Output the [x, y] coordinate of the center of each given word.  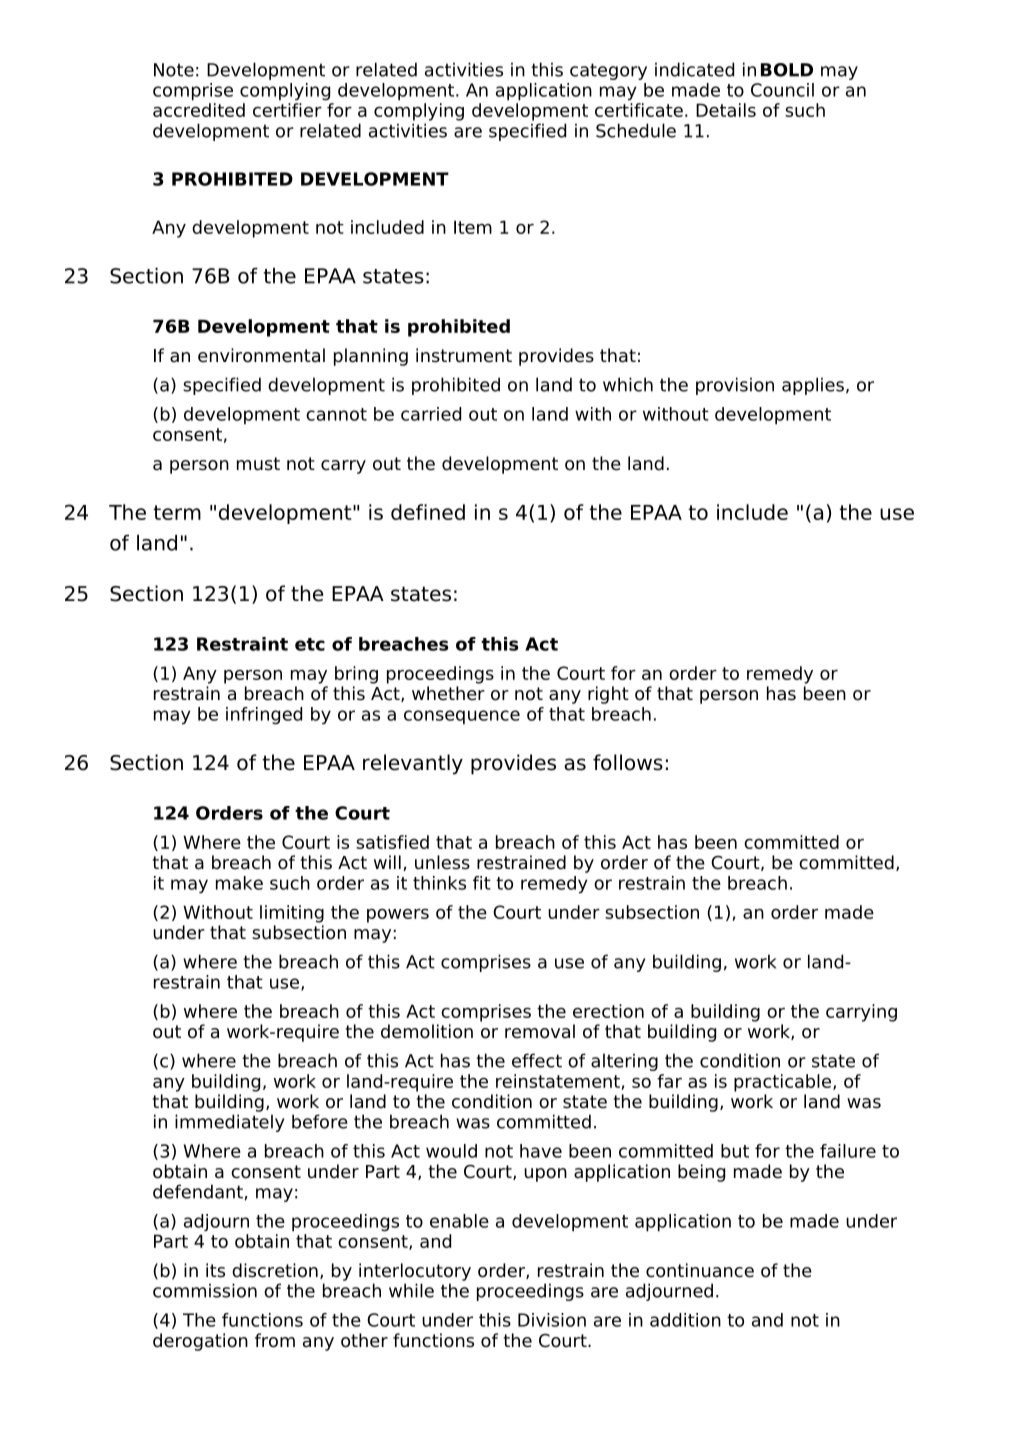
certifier [287, 110]
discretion [275, 1270]
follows [628, 762]
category [608, 71]
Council [782, 90]
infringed [264, 715]
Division [552, 1320]
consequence [462, 717]
